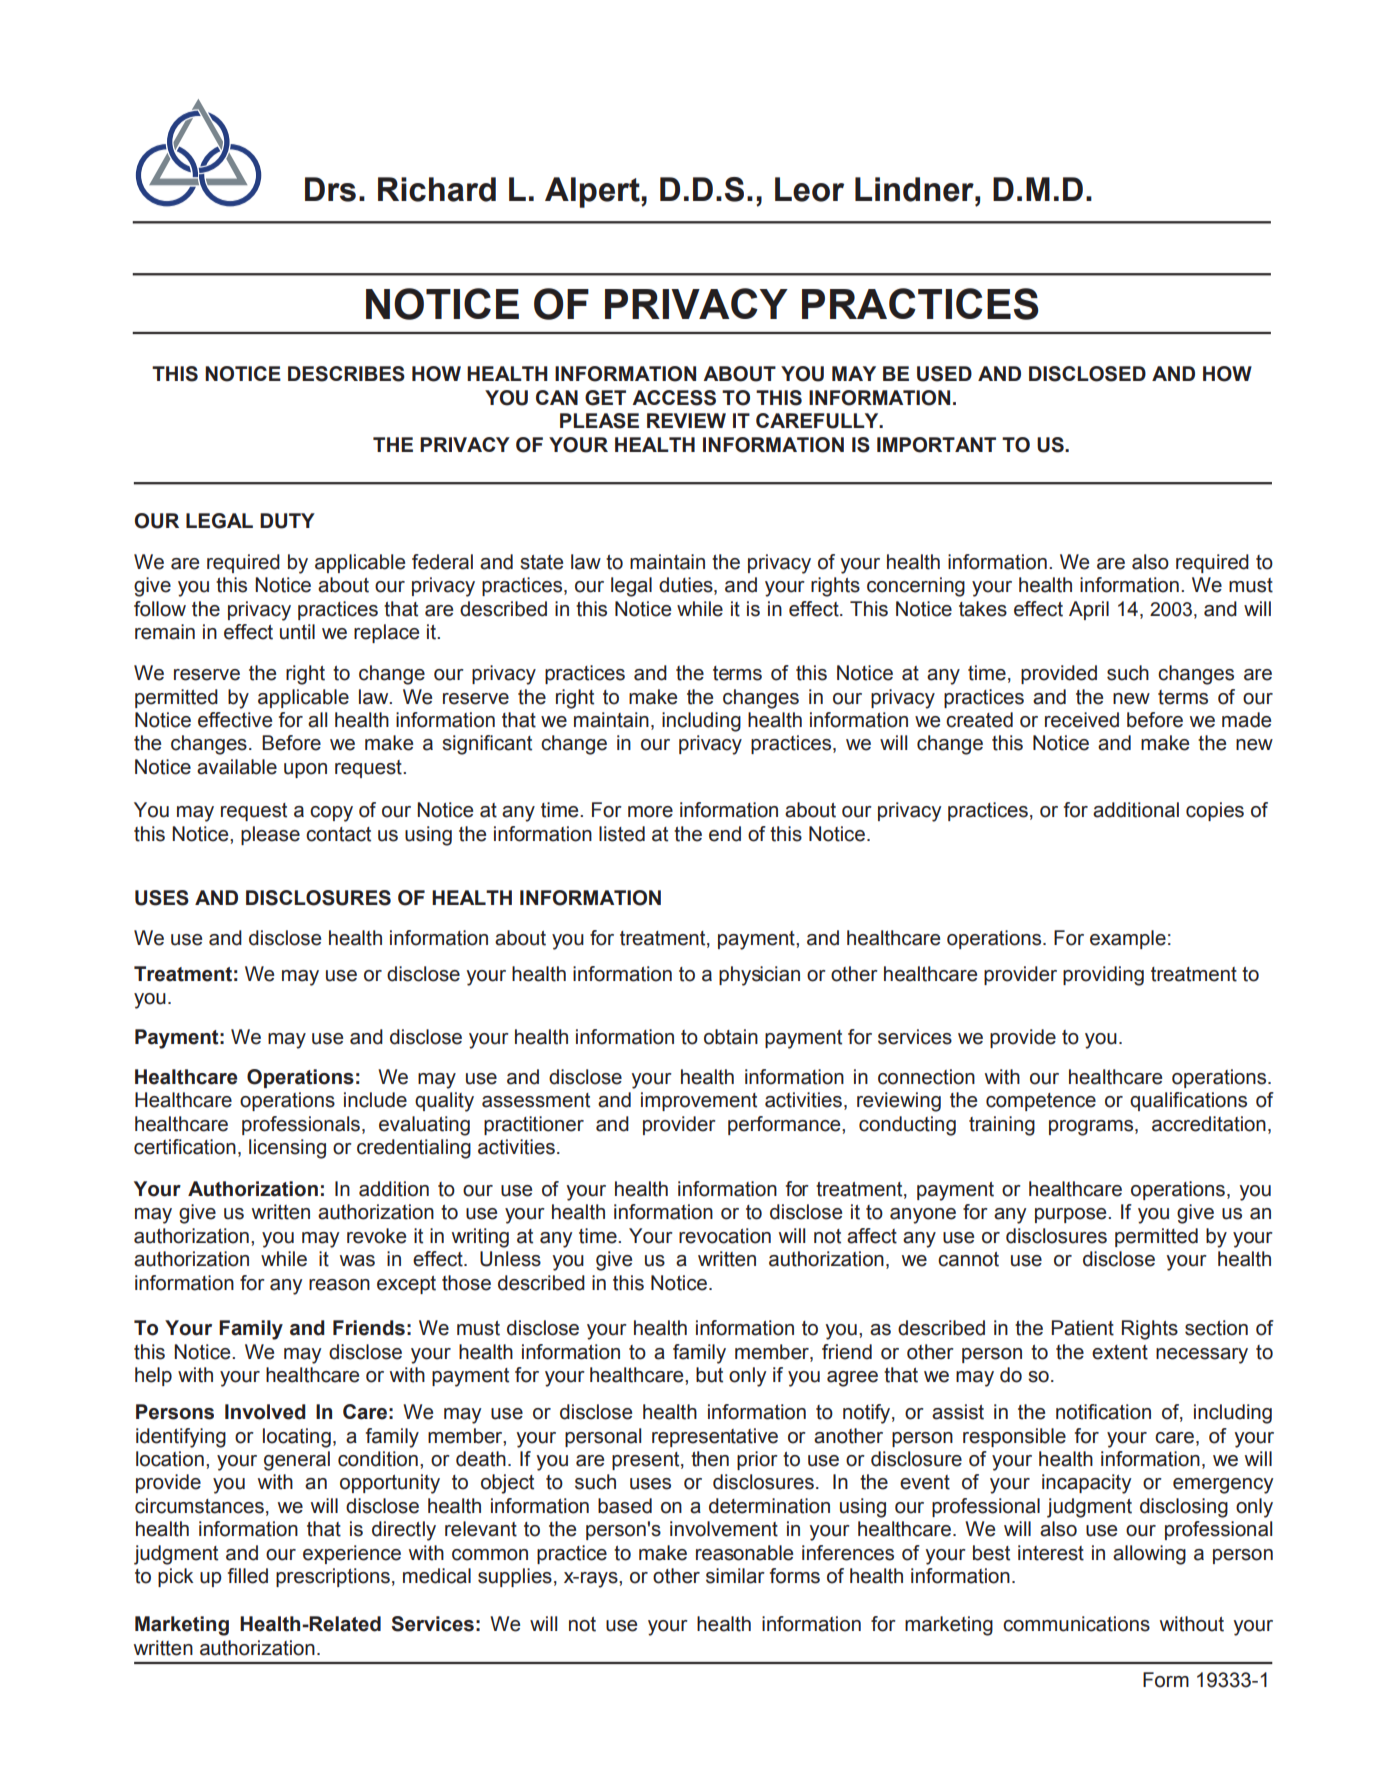 This image has height=1789, width=1382. I want to click on duties, so click(687, 586).
